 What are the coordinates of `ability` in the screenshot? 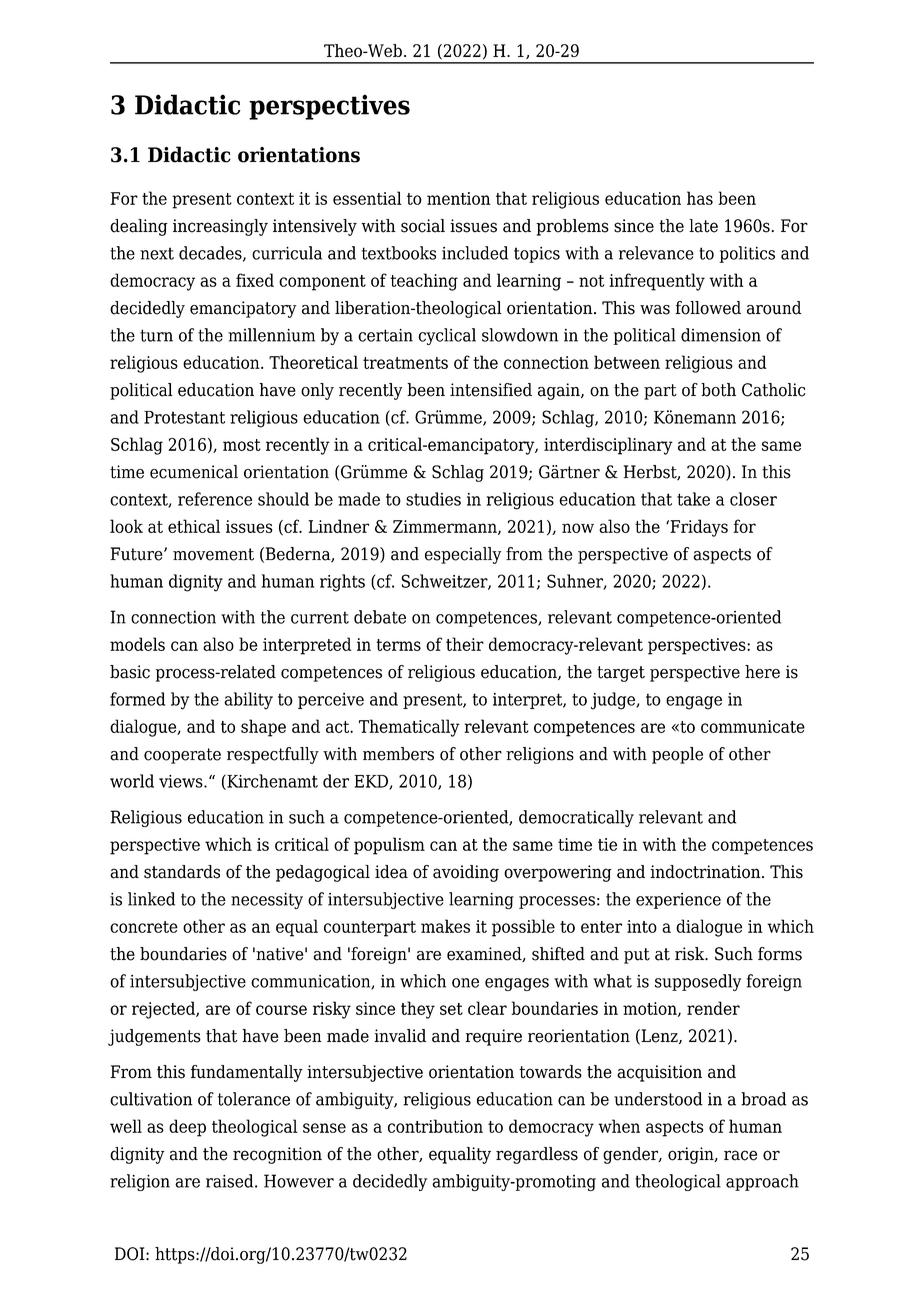 It's located at (248, 701).
